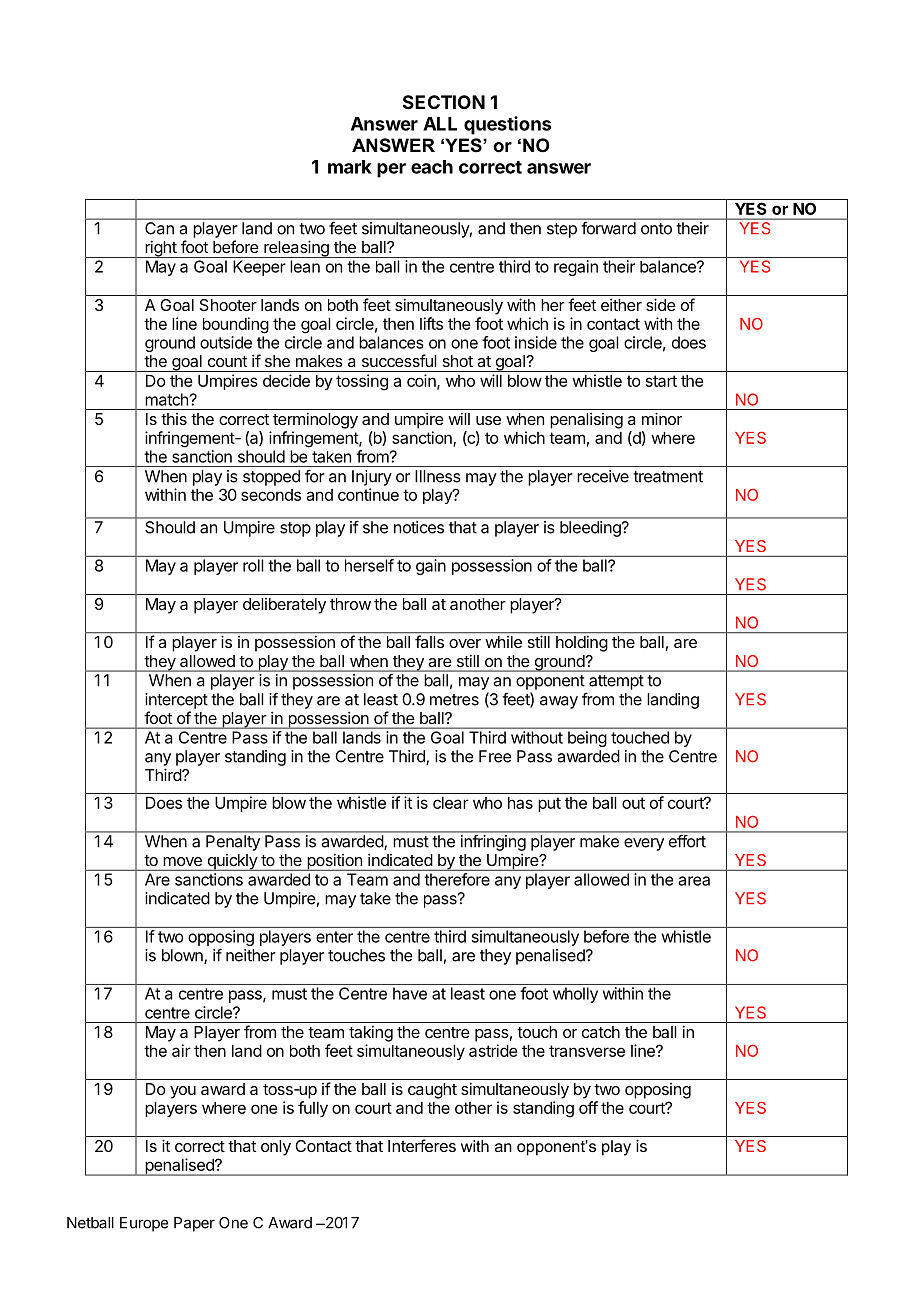  Describe the element at coordinates (609, 228) in the screenshot. I see `forward` at that location.
